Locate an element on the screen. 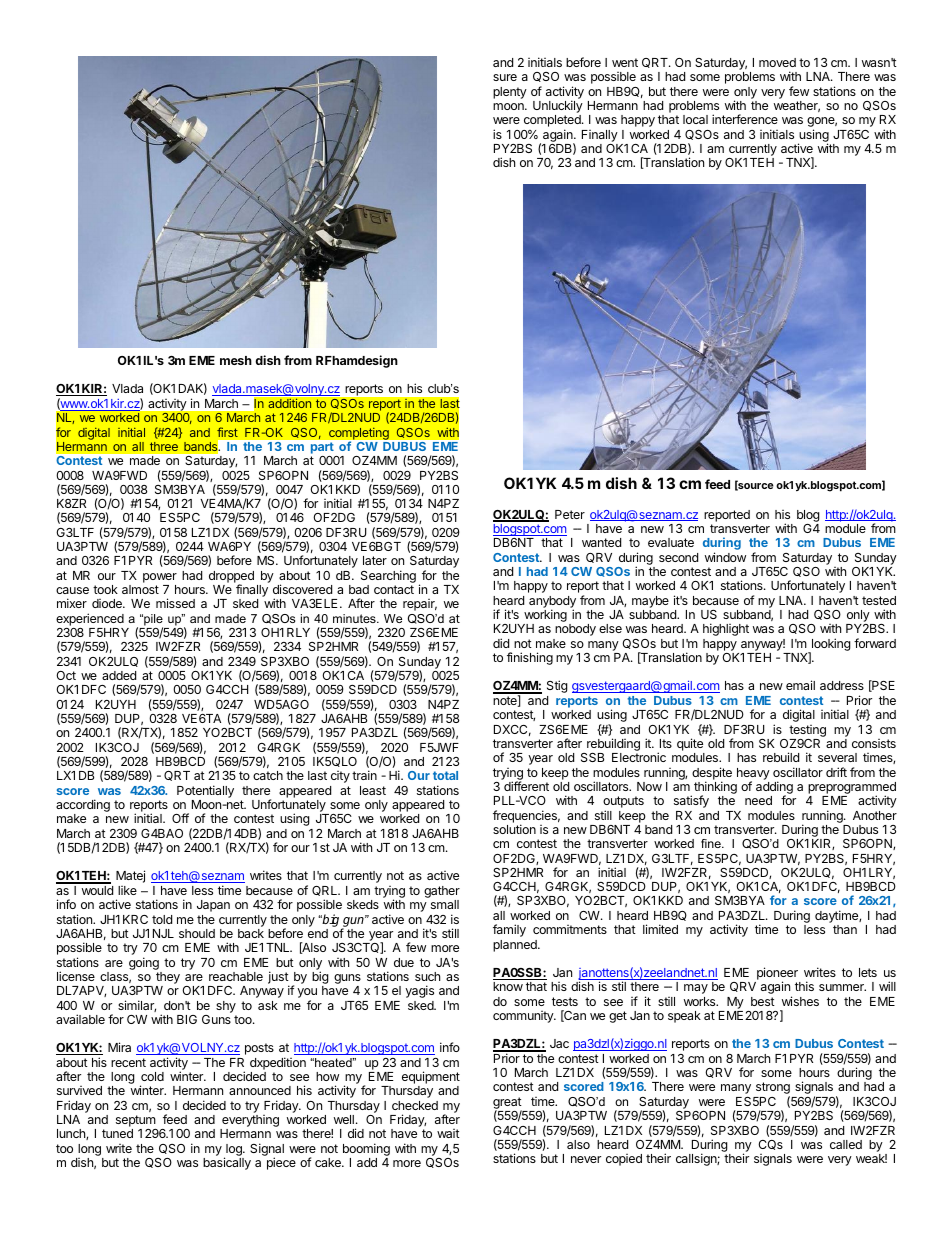  septum is located at coordinates (136, 1122).
